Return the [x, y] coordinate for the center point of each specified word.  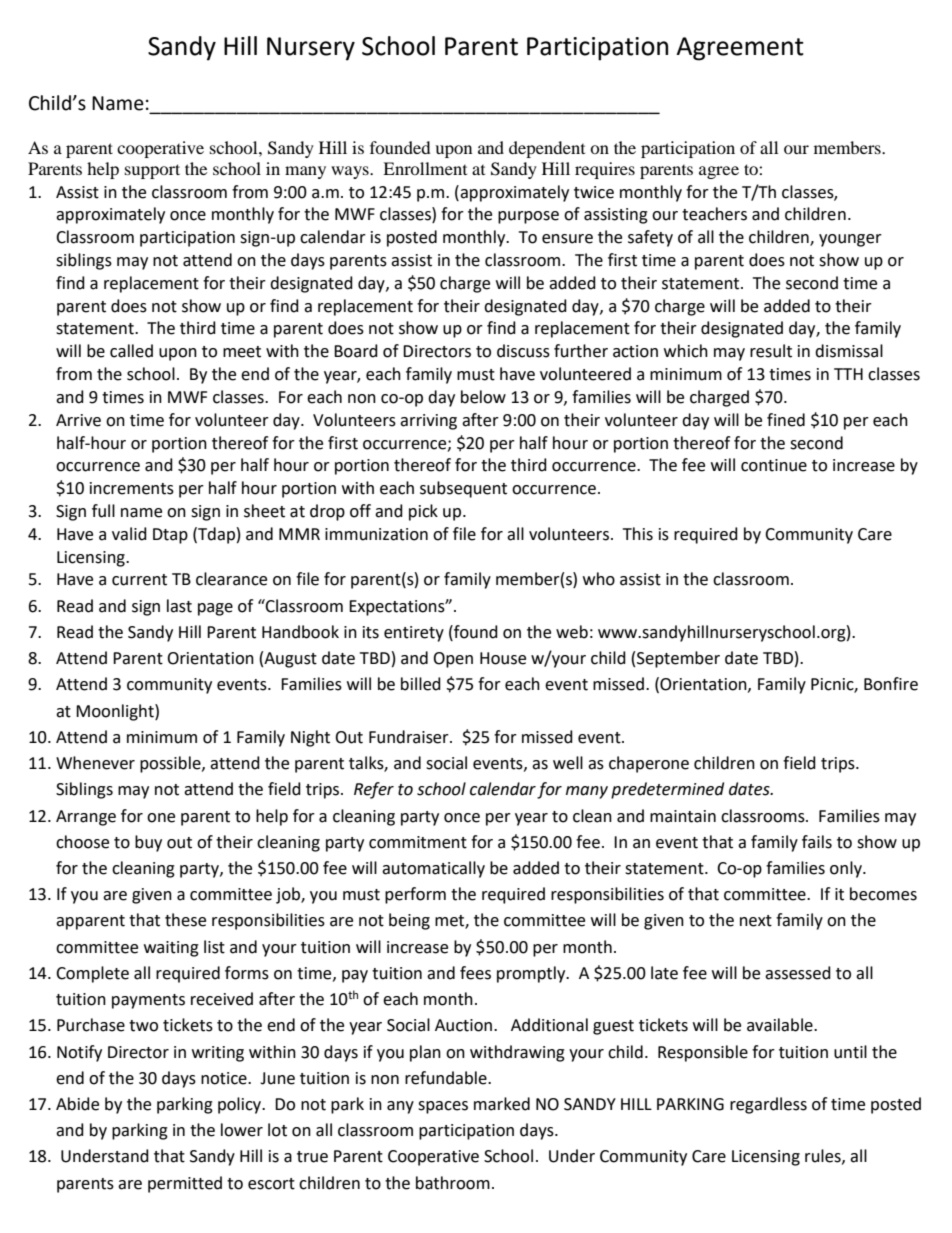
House [503, 658]
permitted [185, 1184]
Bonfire [891, 684]
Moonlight [116, 712]
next [756, 921]
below [483, 397]
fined [786, 420]
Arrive [78, 420]
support [152, 171]
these [185, 920]
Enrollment [425, 168]
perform [415, 895]
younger [850, 240]
